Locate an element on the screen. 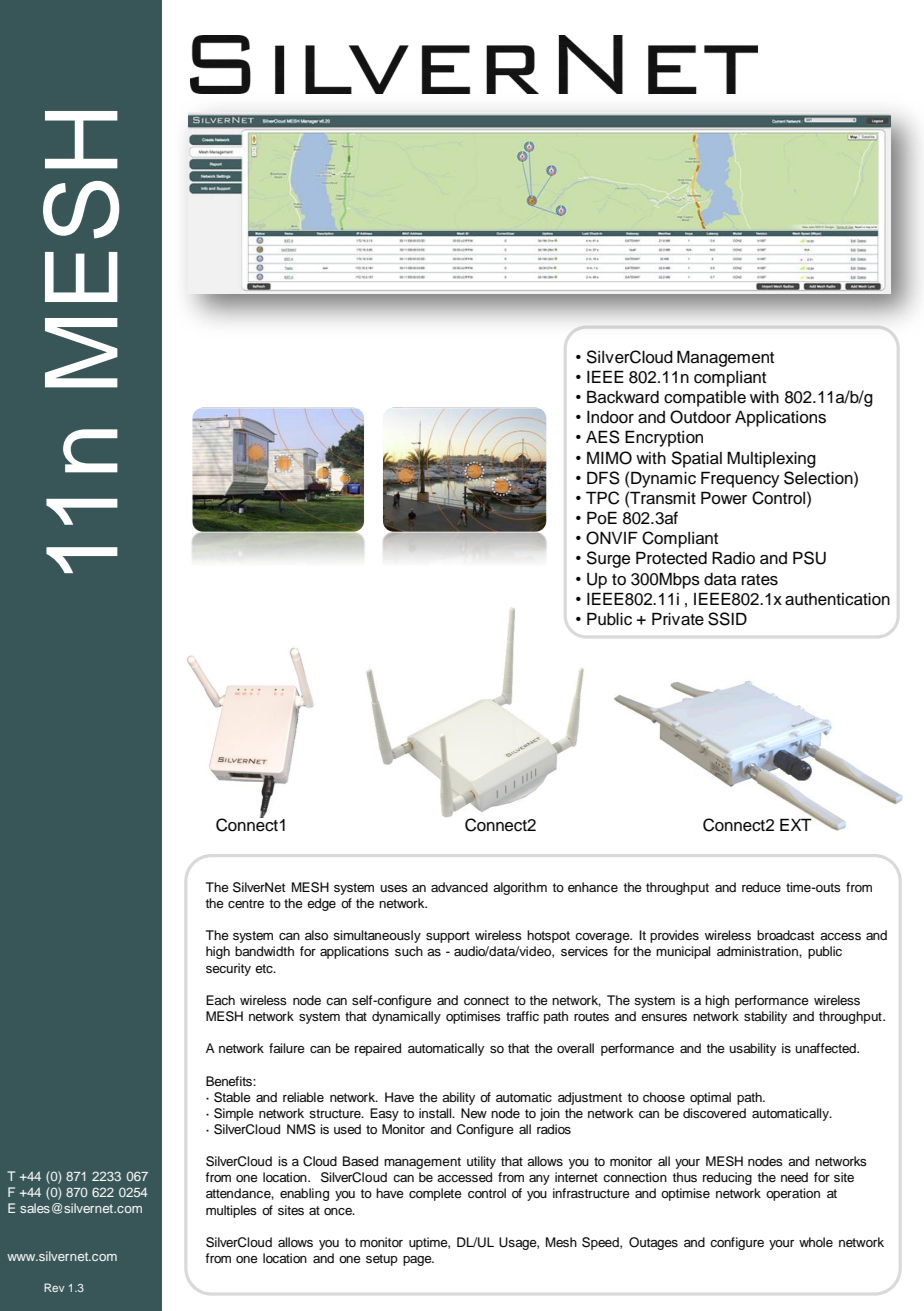  municipal is located at coordinates (683, 952).
